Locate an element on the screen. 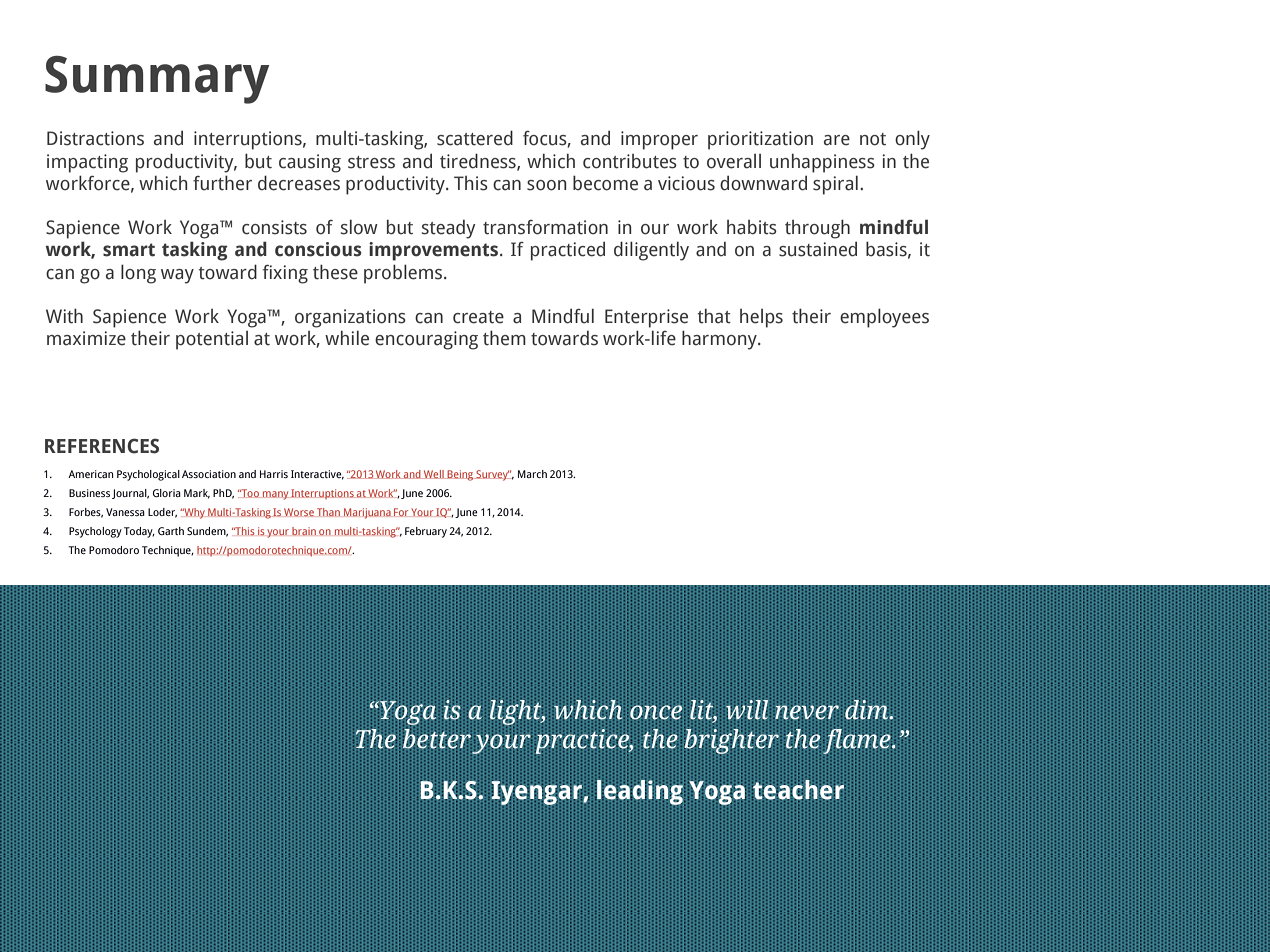 The width and height of the screenshot is (1270, 952). are is located at coordinates (837, 140).
